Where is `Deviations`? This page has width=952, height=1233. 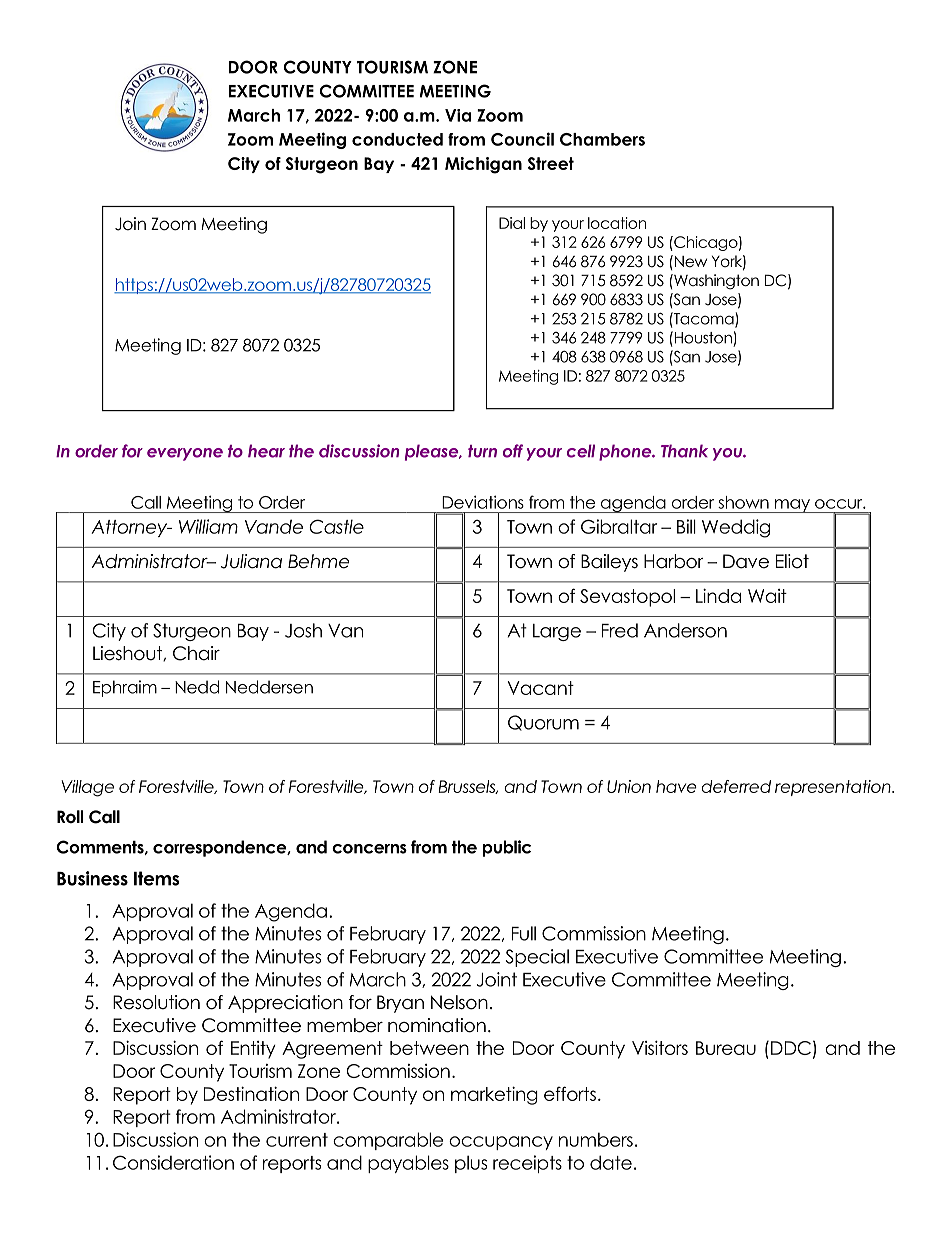
Deviations is located at coordinates (483, 502).
